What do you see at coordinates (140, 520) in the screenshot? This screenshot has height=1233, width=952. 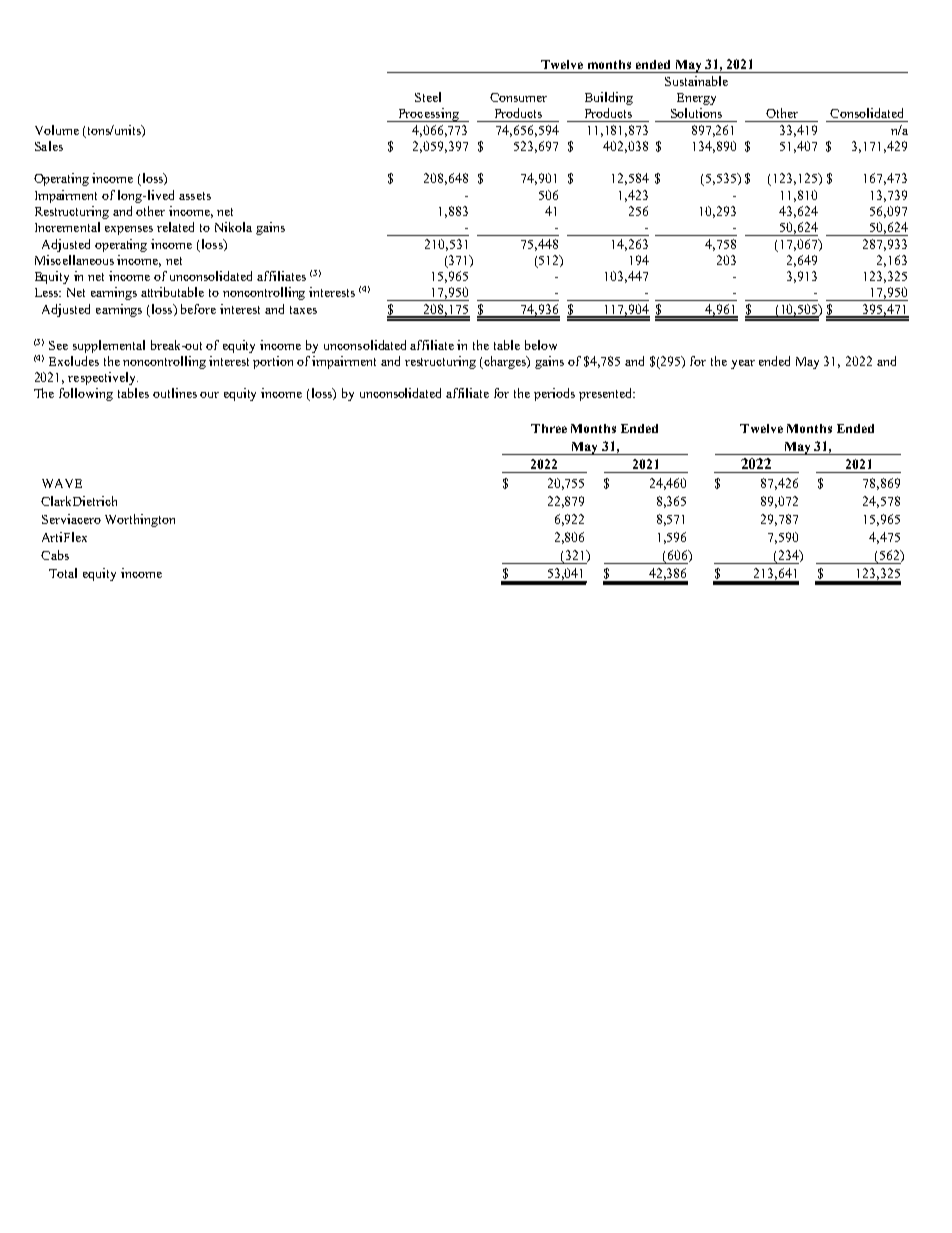 I see `Worthington` at bounding box center [140, 520].
